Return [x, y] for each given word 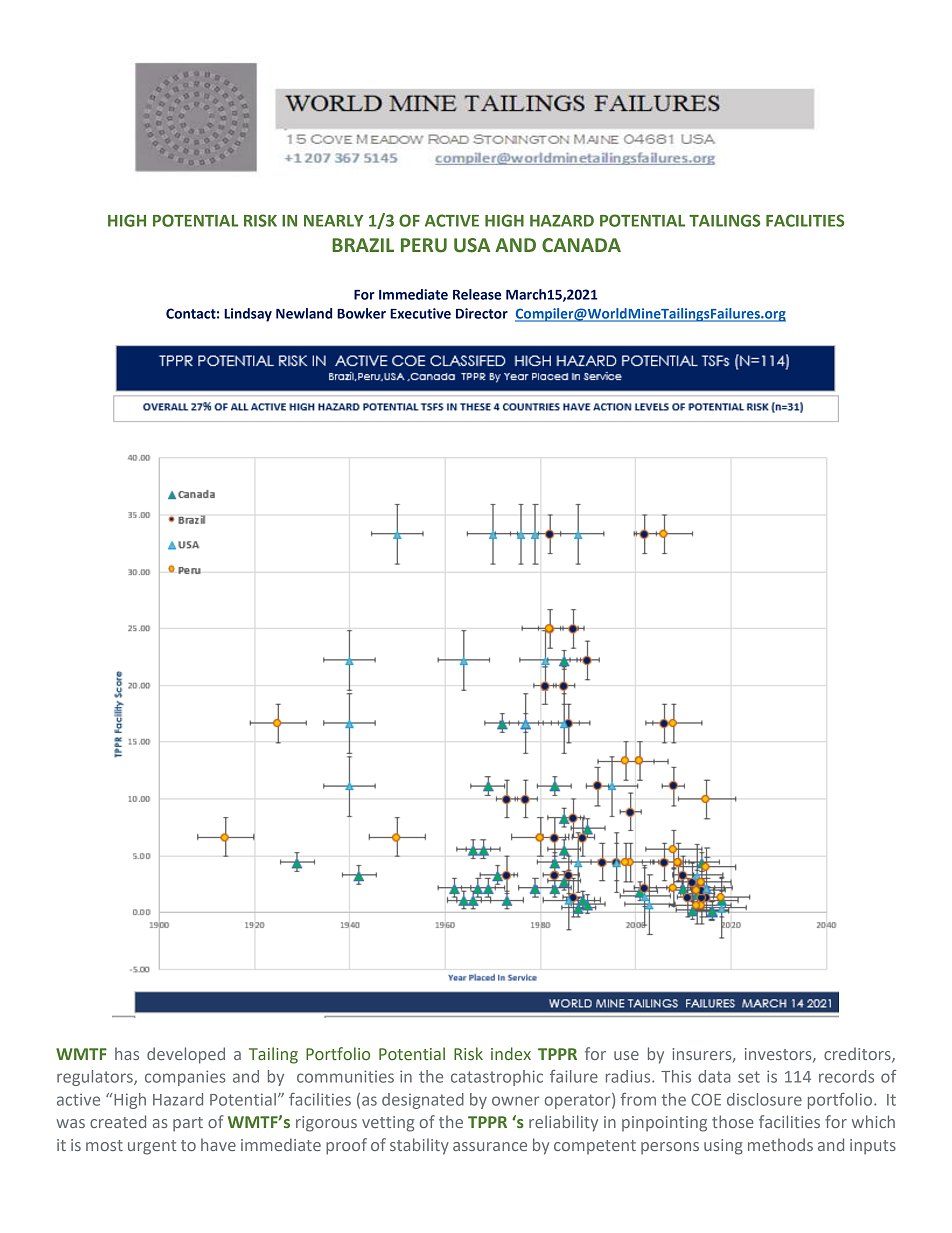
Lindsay [248, 315]
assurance [490, 1146]
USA [472, 245]
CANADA [581, 245]
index [511, 1053]
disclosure [764, 1099]
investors [779, 1055]
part [188, 1124]
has [127, 1053]
